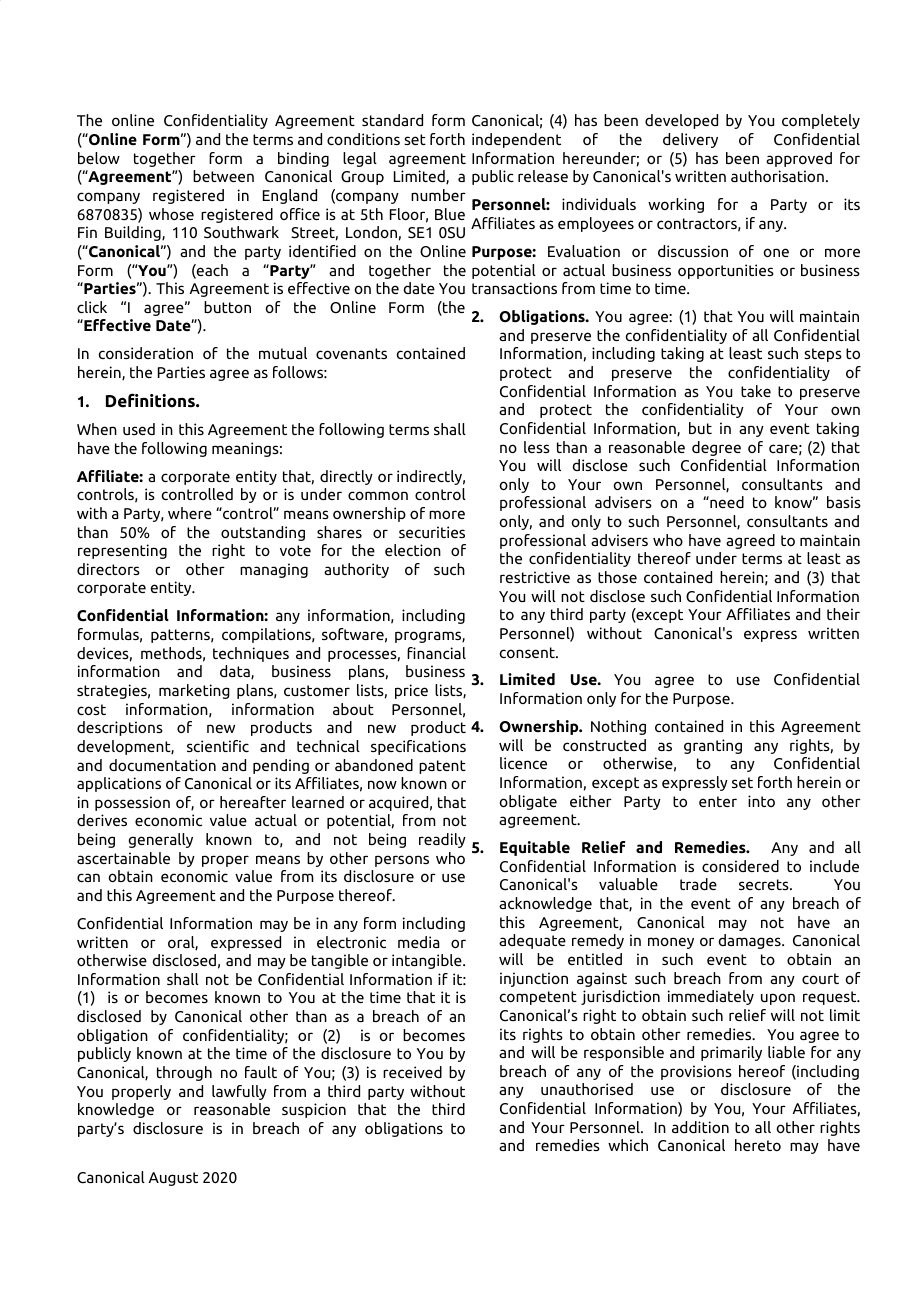  I want to click on their, so click(843, 614).
